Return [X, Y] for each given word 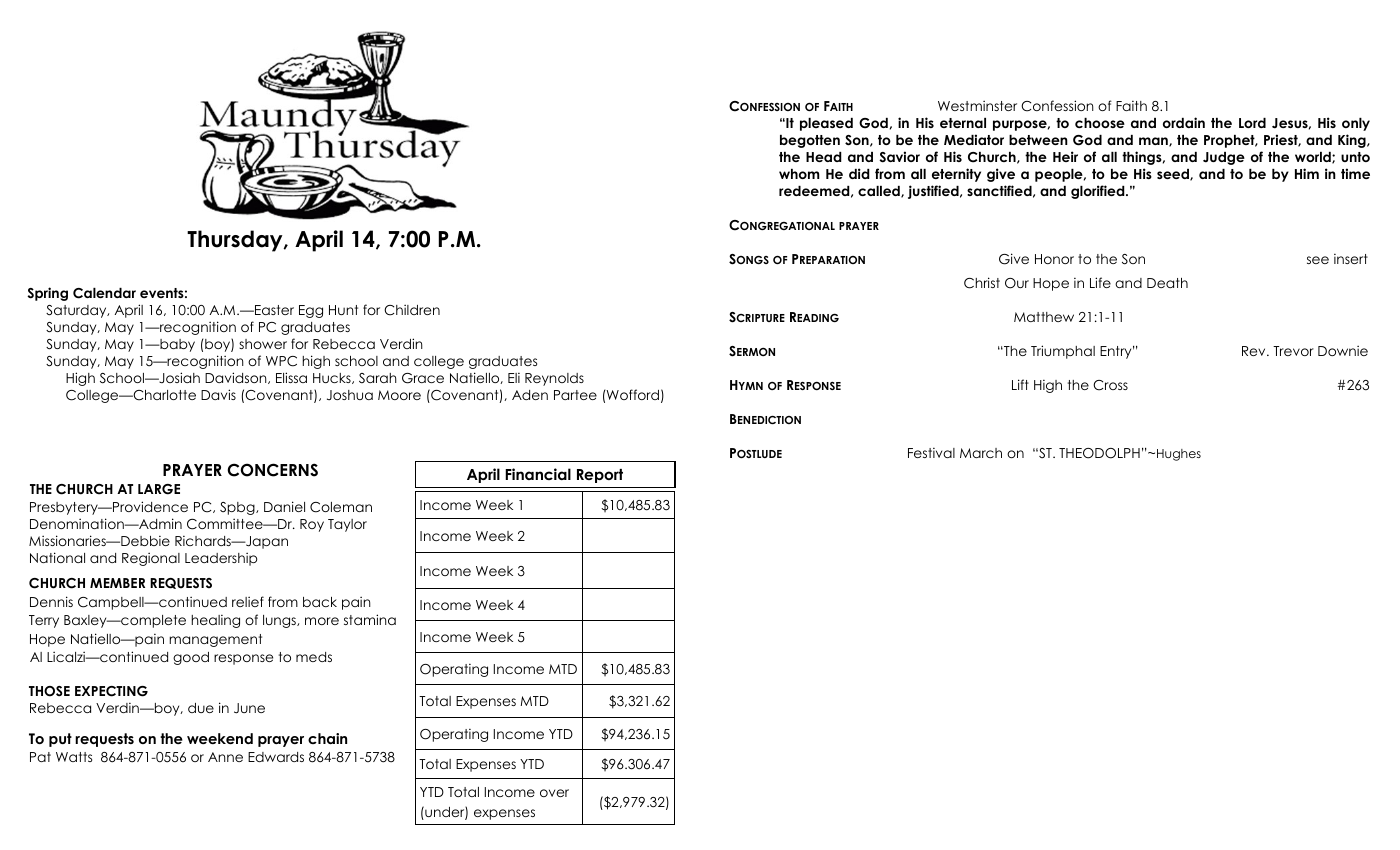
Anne [225, 757]
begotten [810, 141]
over [554, 793]
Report [600, 476]
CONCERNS [272, 470]
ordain [1184, 122]
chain [327, 738]
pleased [826, 124]
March [981, 453]
